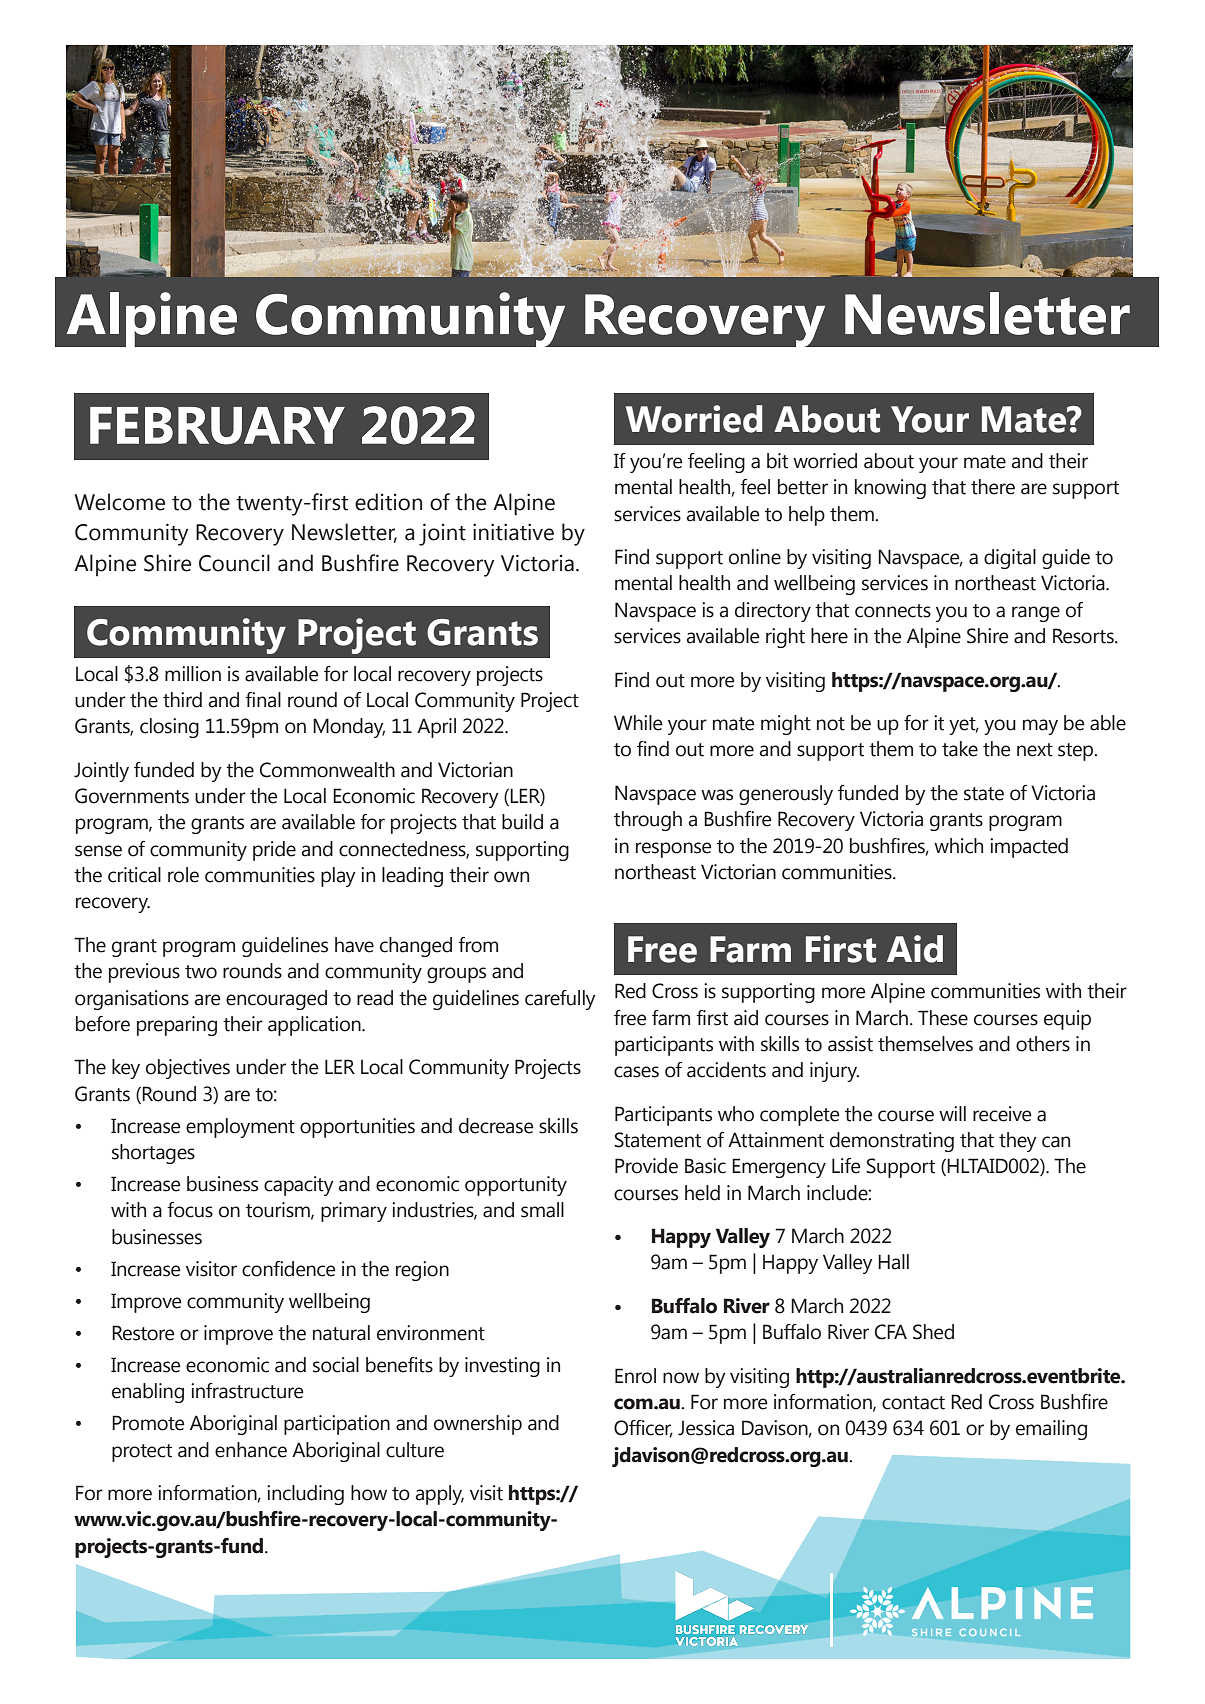  Describe the element at coordinates (943, 1018) in the screenshot. I see `These` at that location.
